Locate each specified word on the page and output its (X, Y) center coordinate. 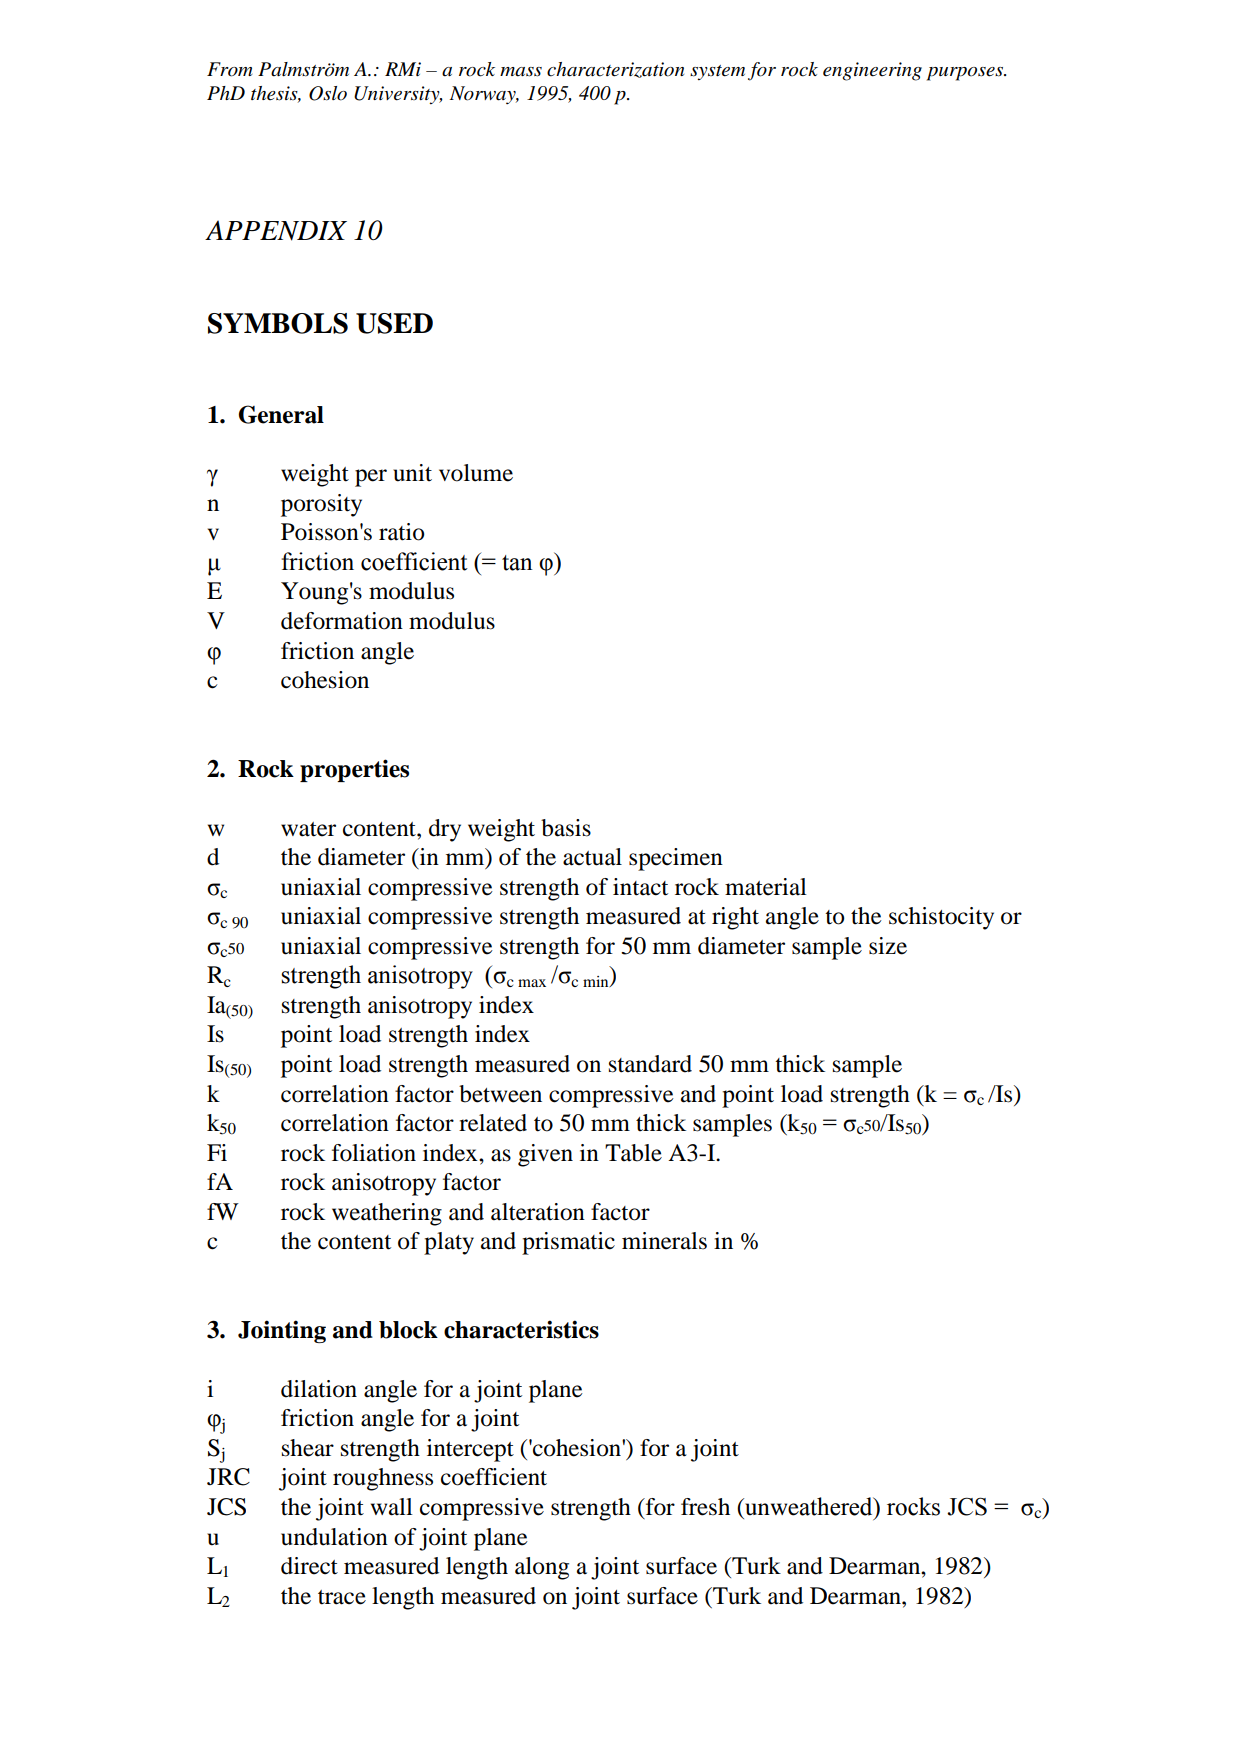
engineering (872, 71)
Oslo (328, 93)
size (888, 946)
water (308, 829)
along (542, 1568)
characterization (615, 70)
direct (309, 1566)
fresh (705, 1507)
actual (592, 857)
